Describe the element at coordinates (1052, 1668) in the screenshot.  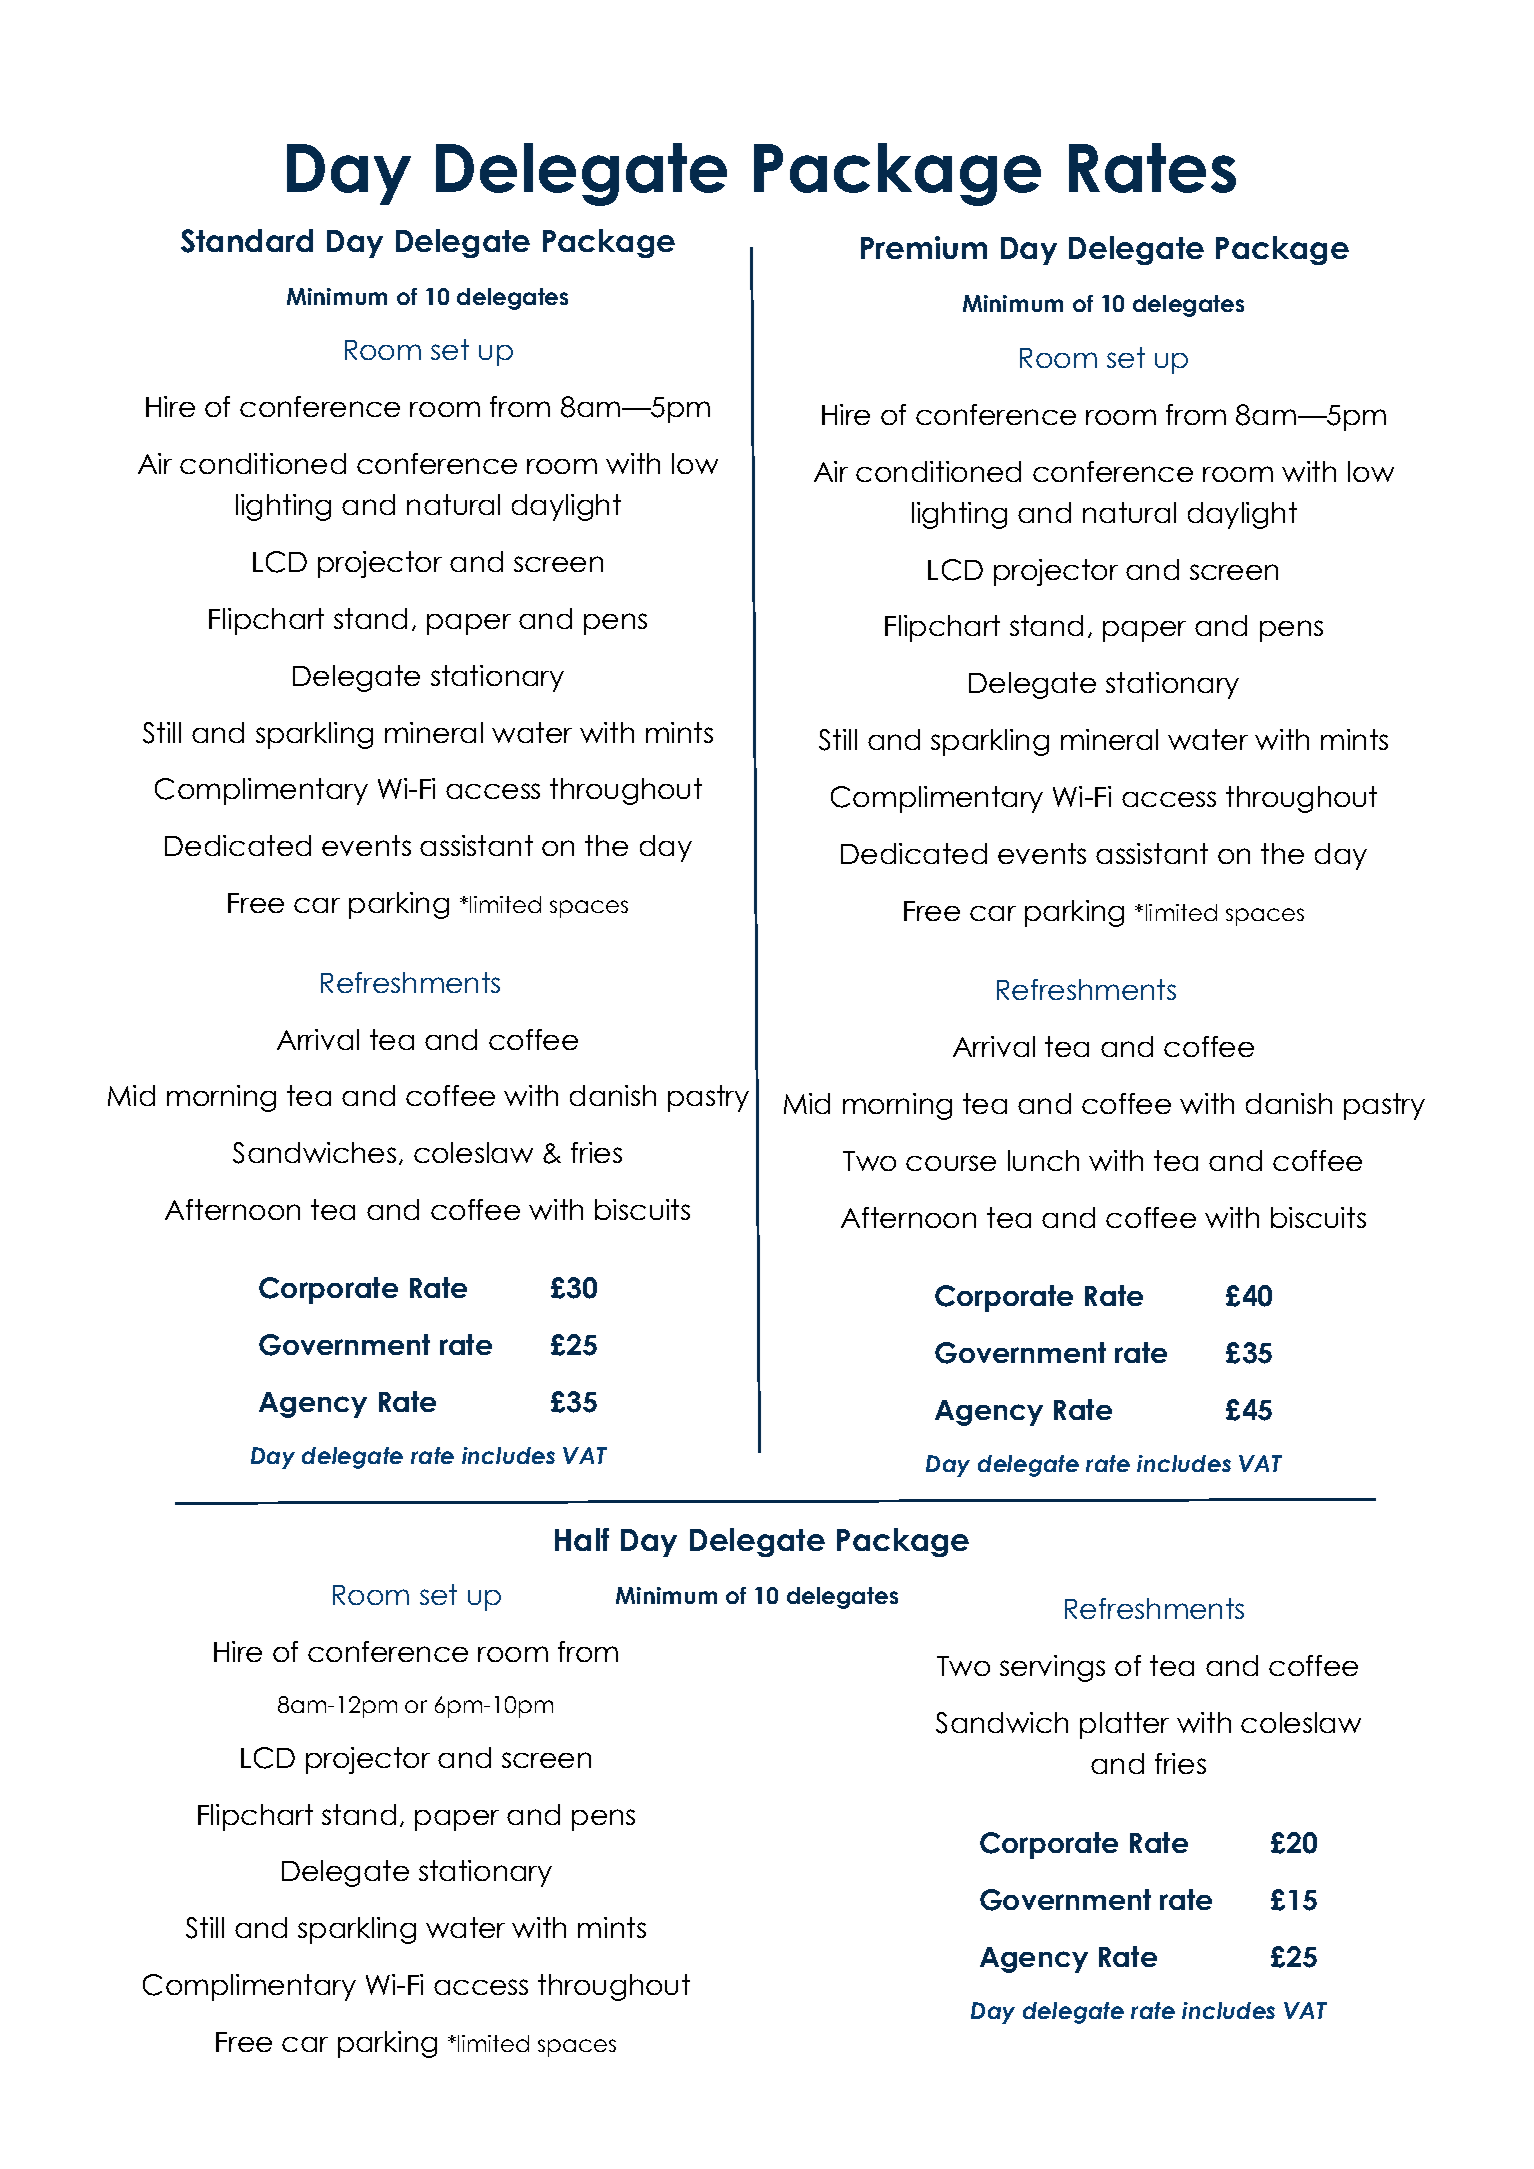
I see `servings` at that location.
